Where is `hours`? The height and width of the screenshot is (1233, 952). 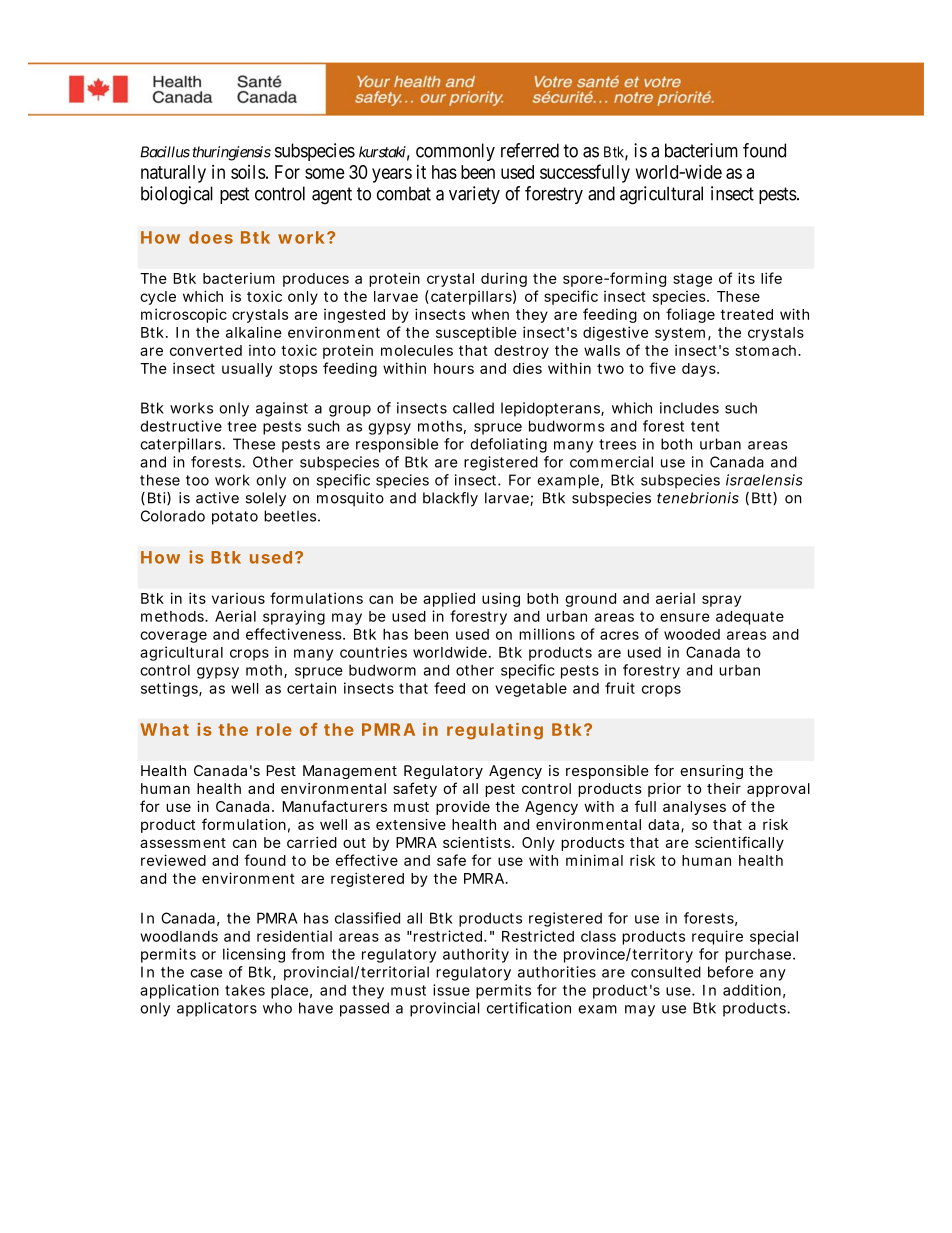
hours is located at coordinates (454, 368).
